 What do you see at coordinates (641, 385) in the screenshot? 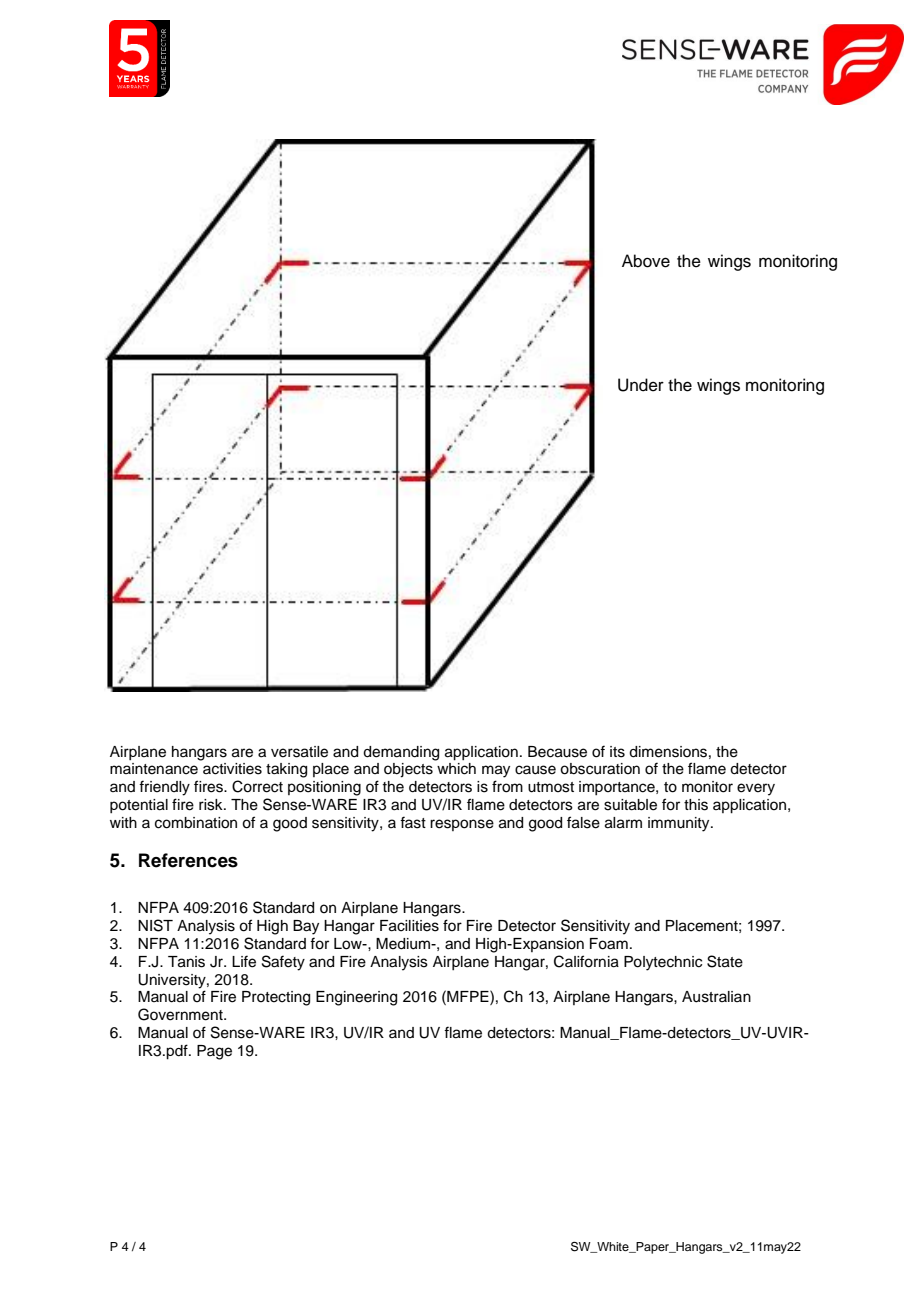
I see `Under` at bounding box center [641, 385].
